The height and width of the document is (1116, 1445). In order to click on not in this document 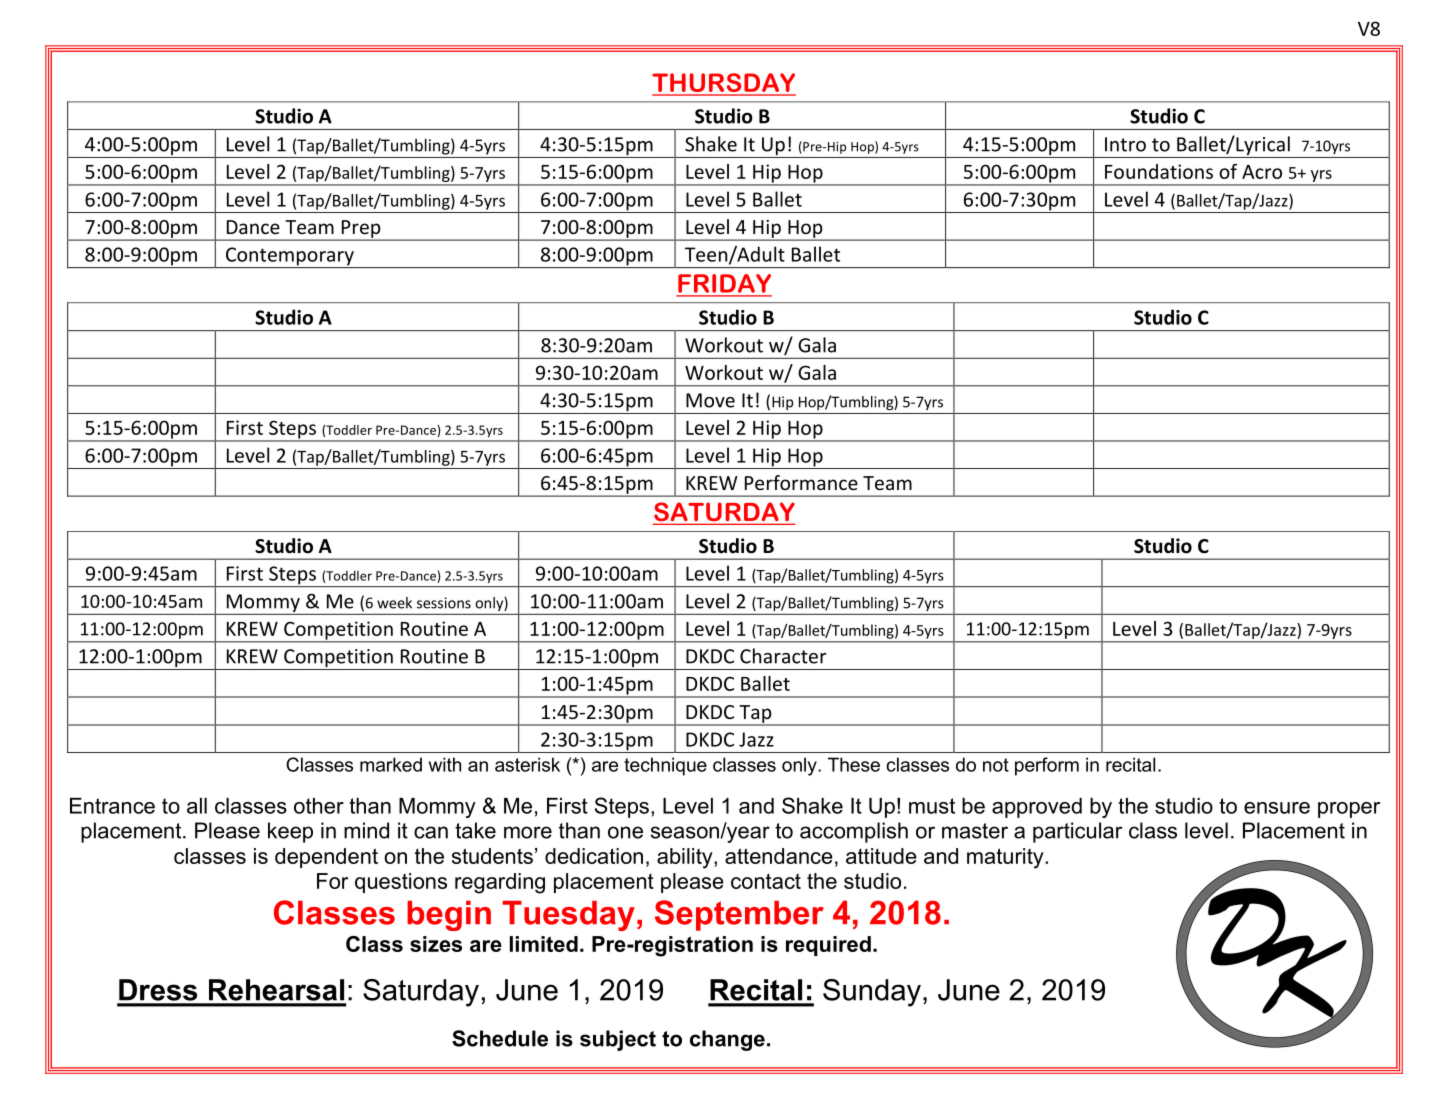, I will do `click(996, 765)`.
